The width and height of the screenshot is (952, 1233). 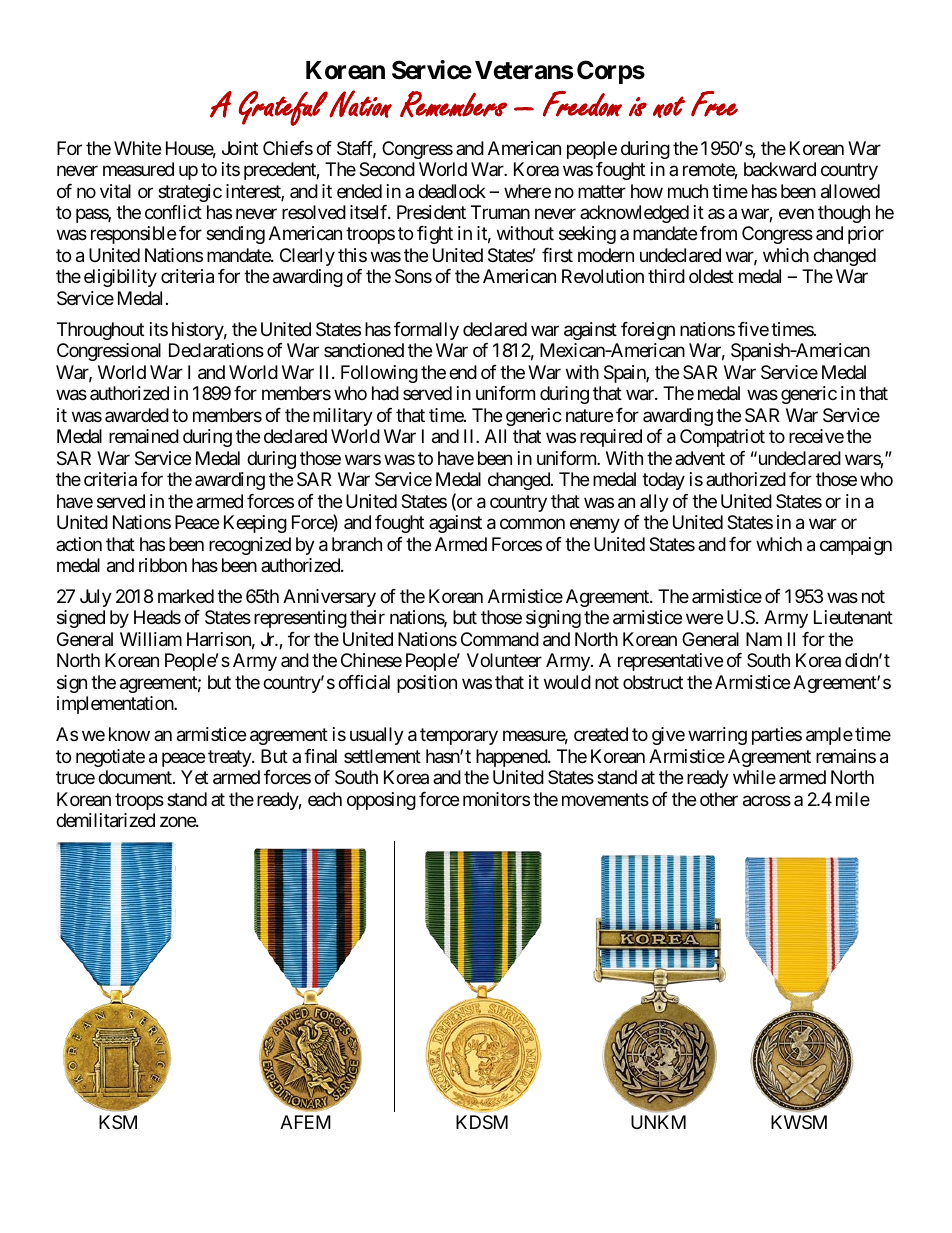 I want to click on KSM, so click(x=118, y=1122).
